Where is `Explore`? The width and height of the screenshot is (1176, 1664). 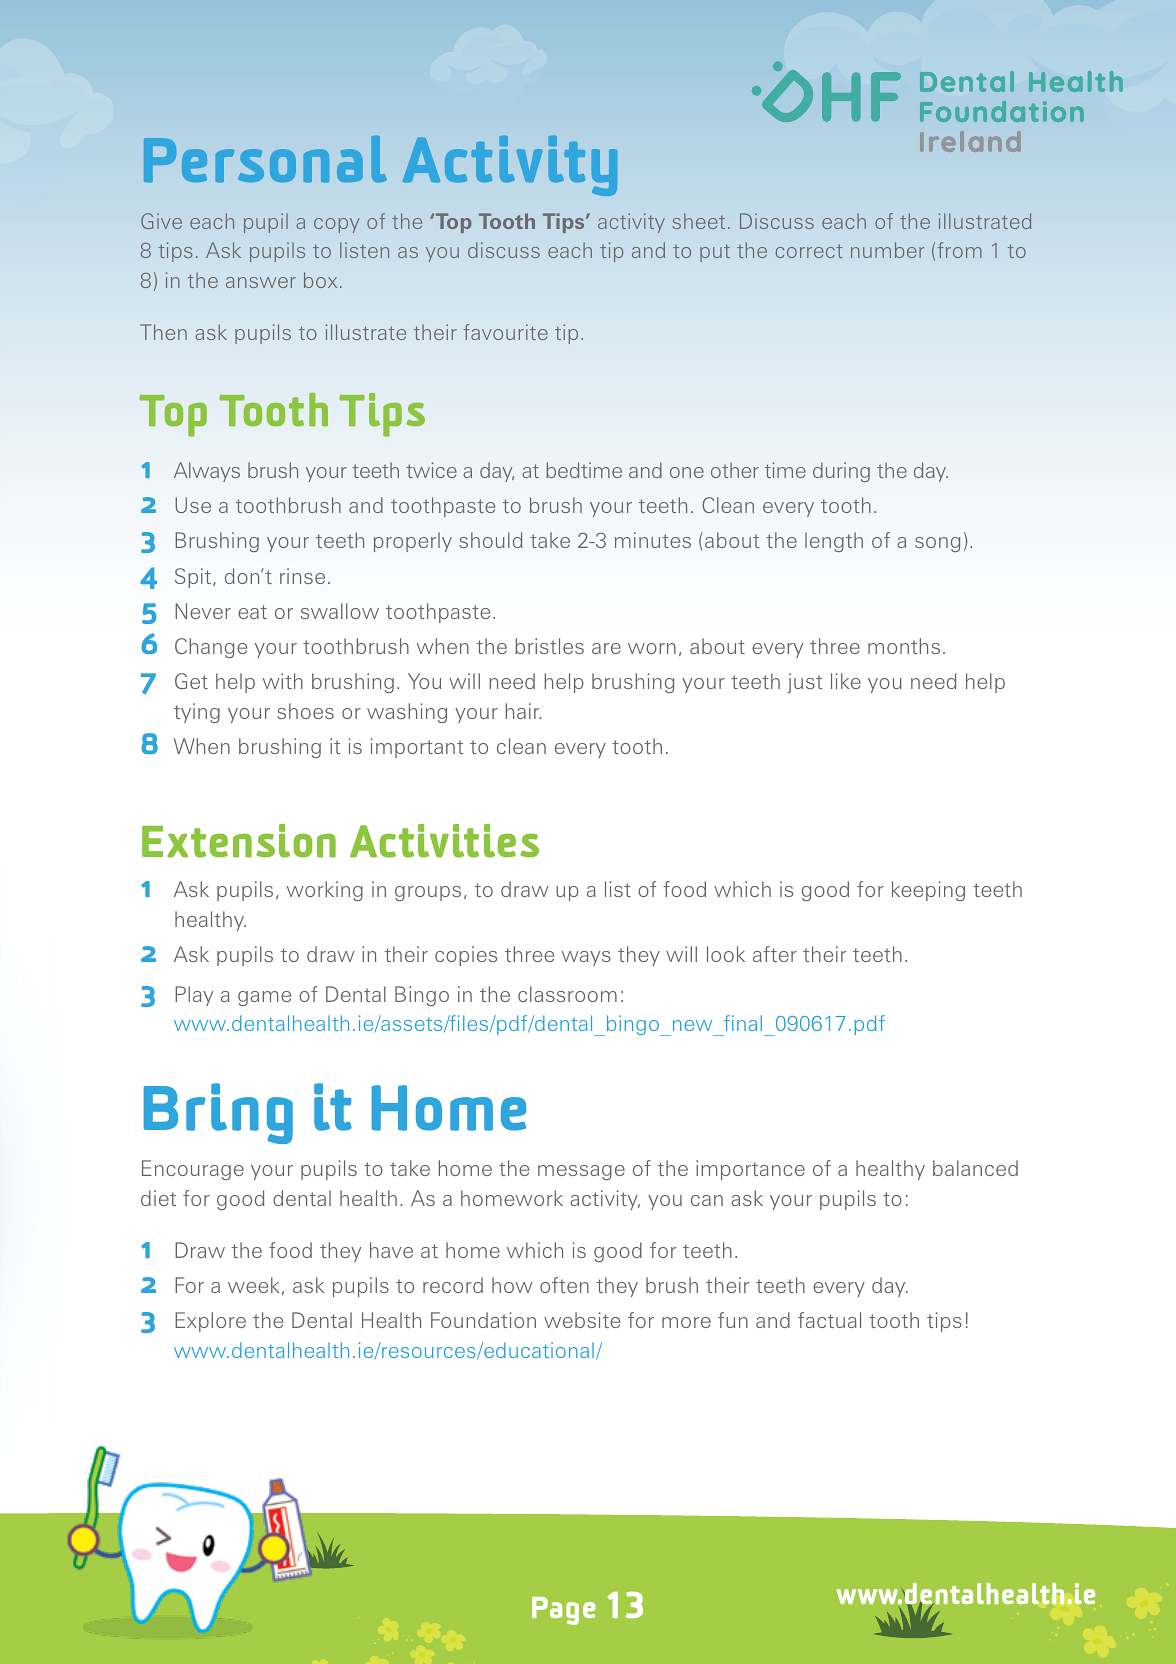
Explore is located at coordinates (210, 1322).
